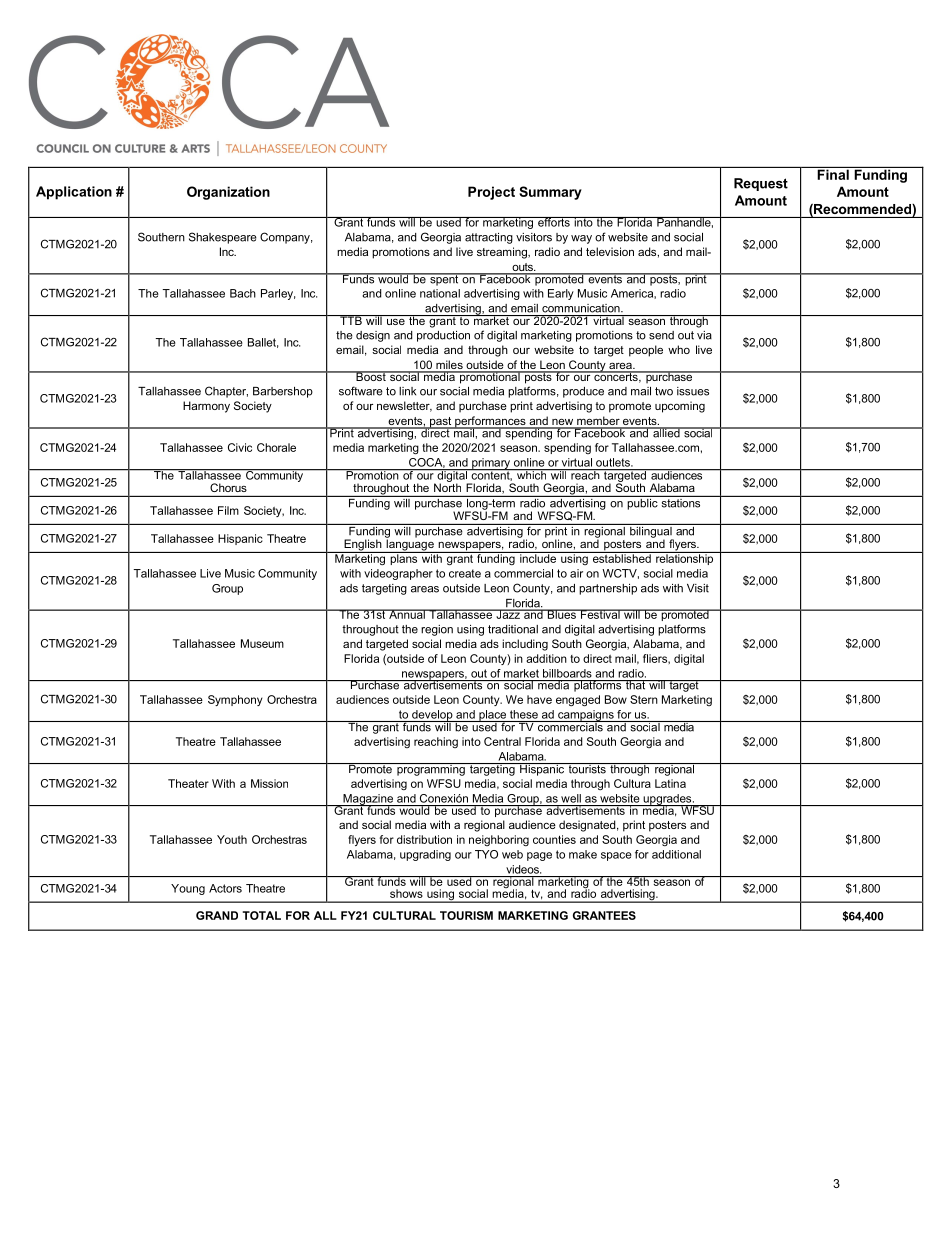 The height and width of the document is (1233, 952). I want to click on Stern, so click(644, 699).
